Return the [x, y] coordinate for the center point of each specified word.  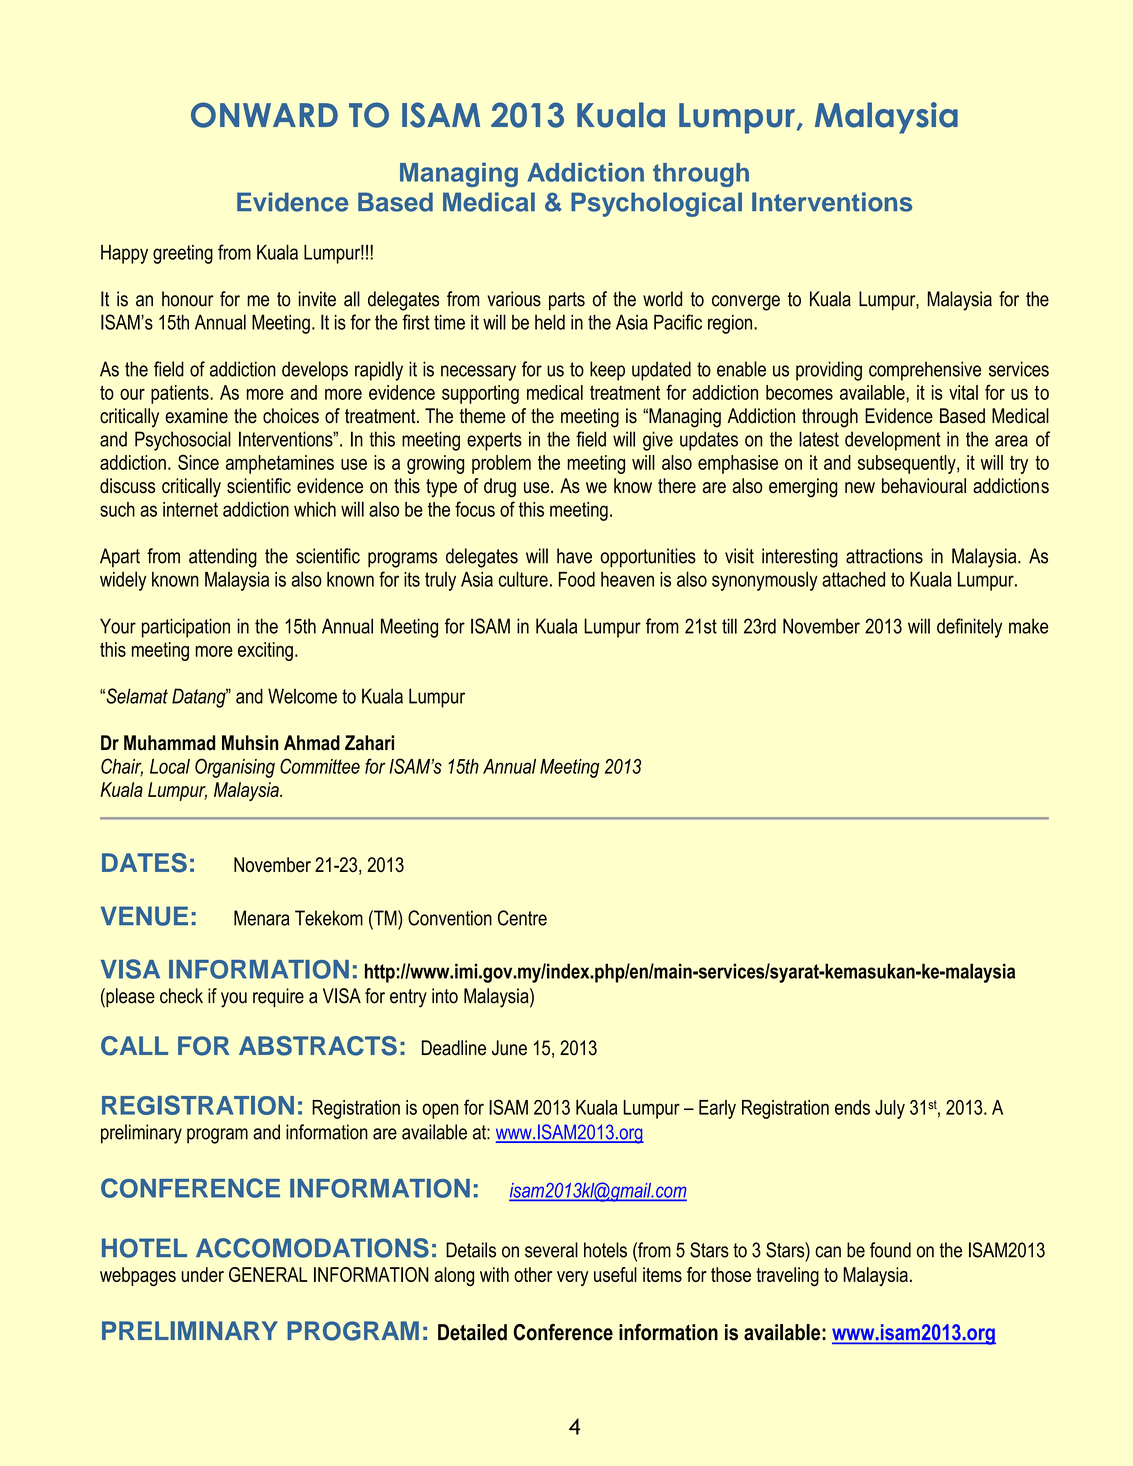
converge [746, 303]
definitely [969, 628]
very [572, 1278]
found [890, 1250]
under [203, 1274]
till [729, 626]
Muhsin [250, 743]
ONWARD [264, 115]
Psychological [656, 204]
